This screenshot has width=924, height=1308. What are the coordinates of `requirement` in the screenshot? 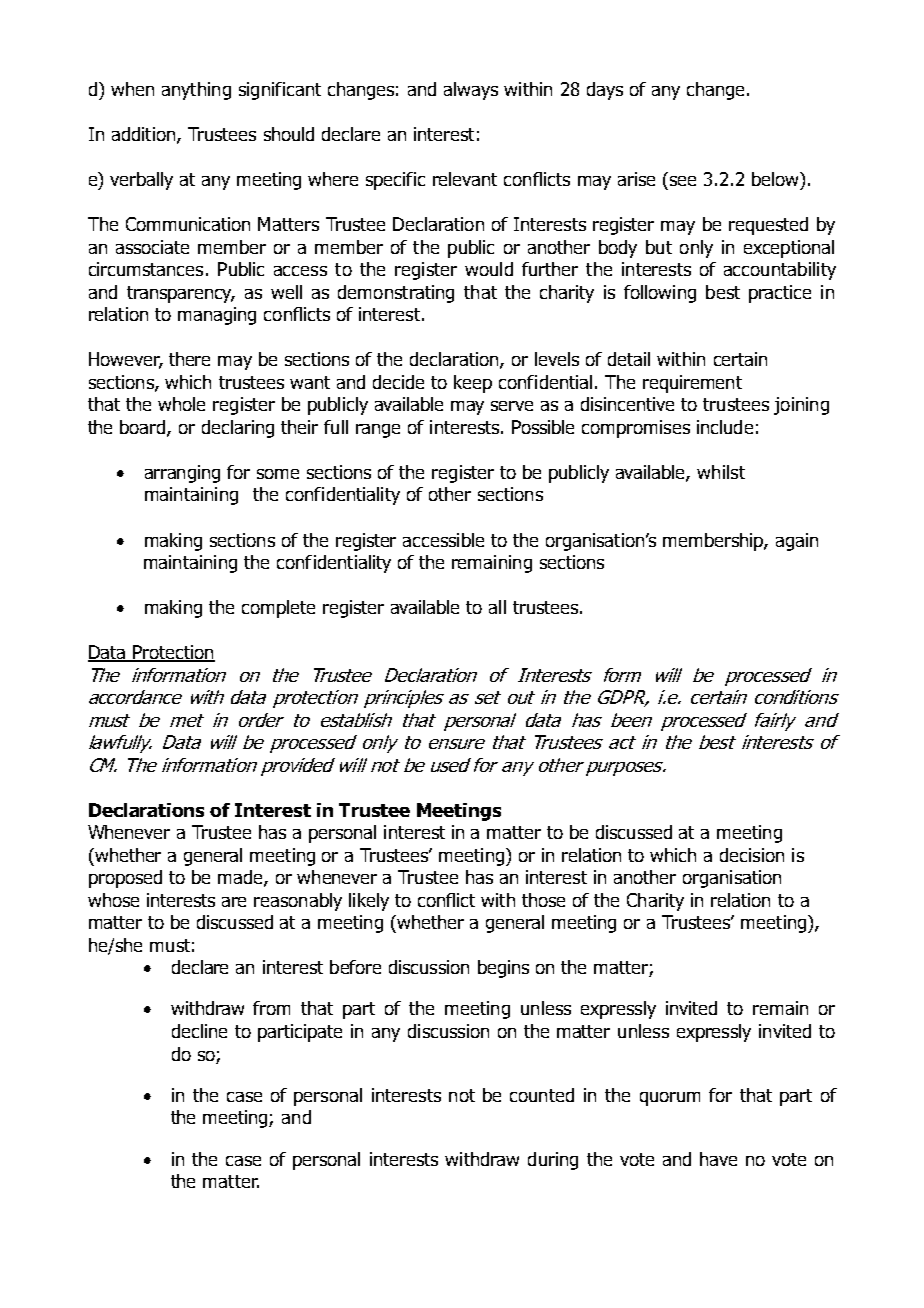 It's located at (692, 384).
